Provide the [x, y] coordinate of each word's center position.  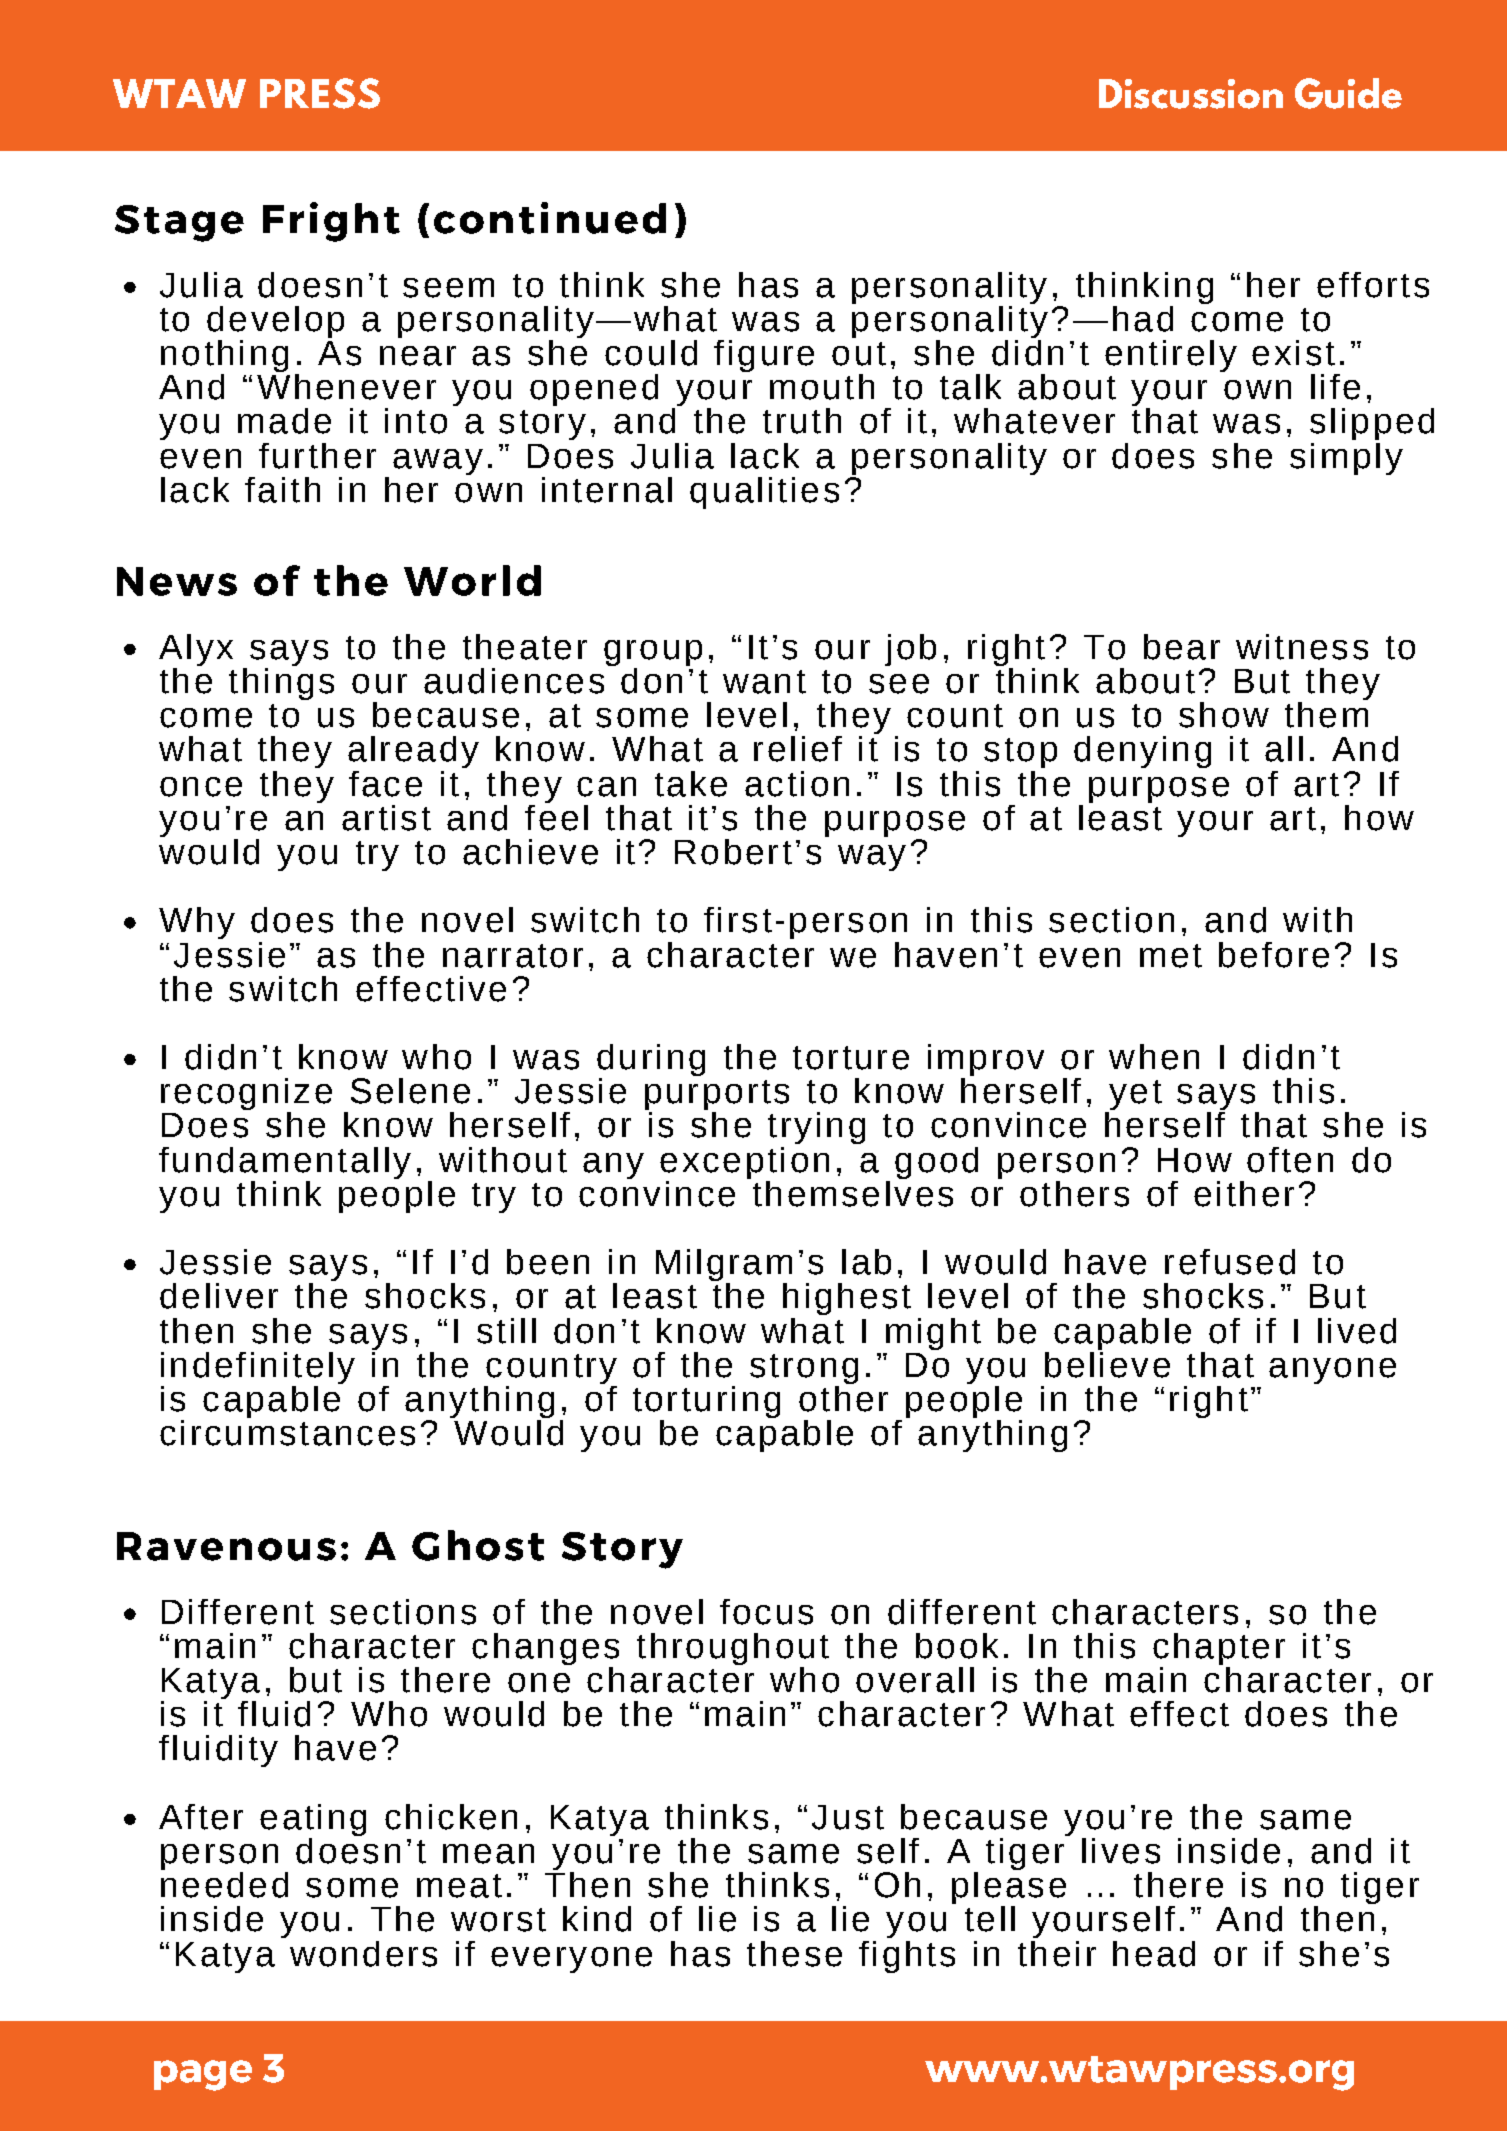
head [1154, 1954]
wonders [363, 1954]
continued [550, 218]
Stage [179, 223]
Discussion [1191, 94]
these [794, 1954]
